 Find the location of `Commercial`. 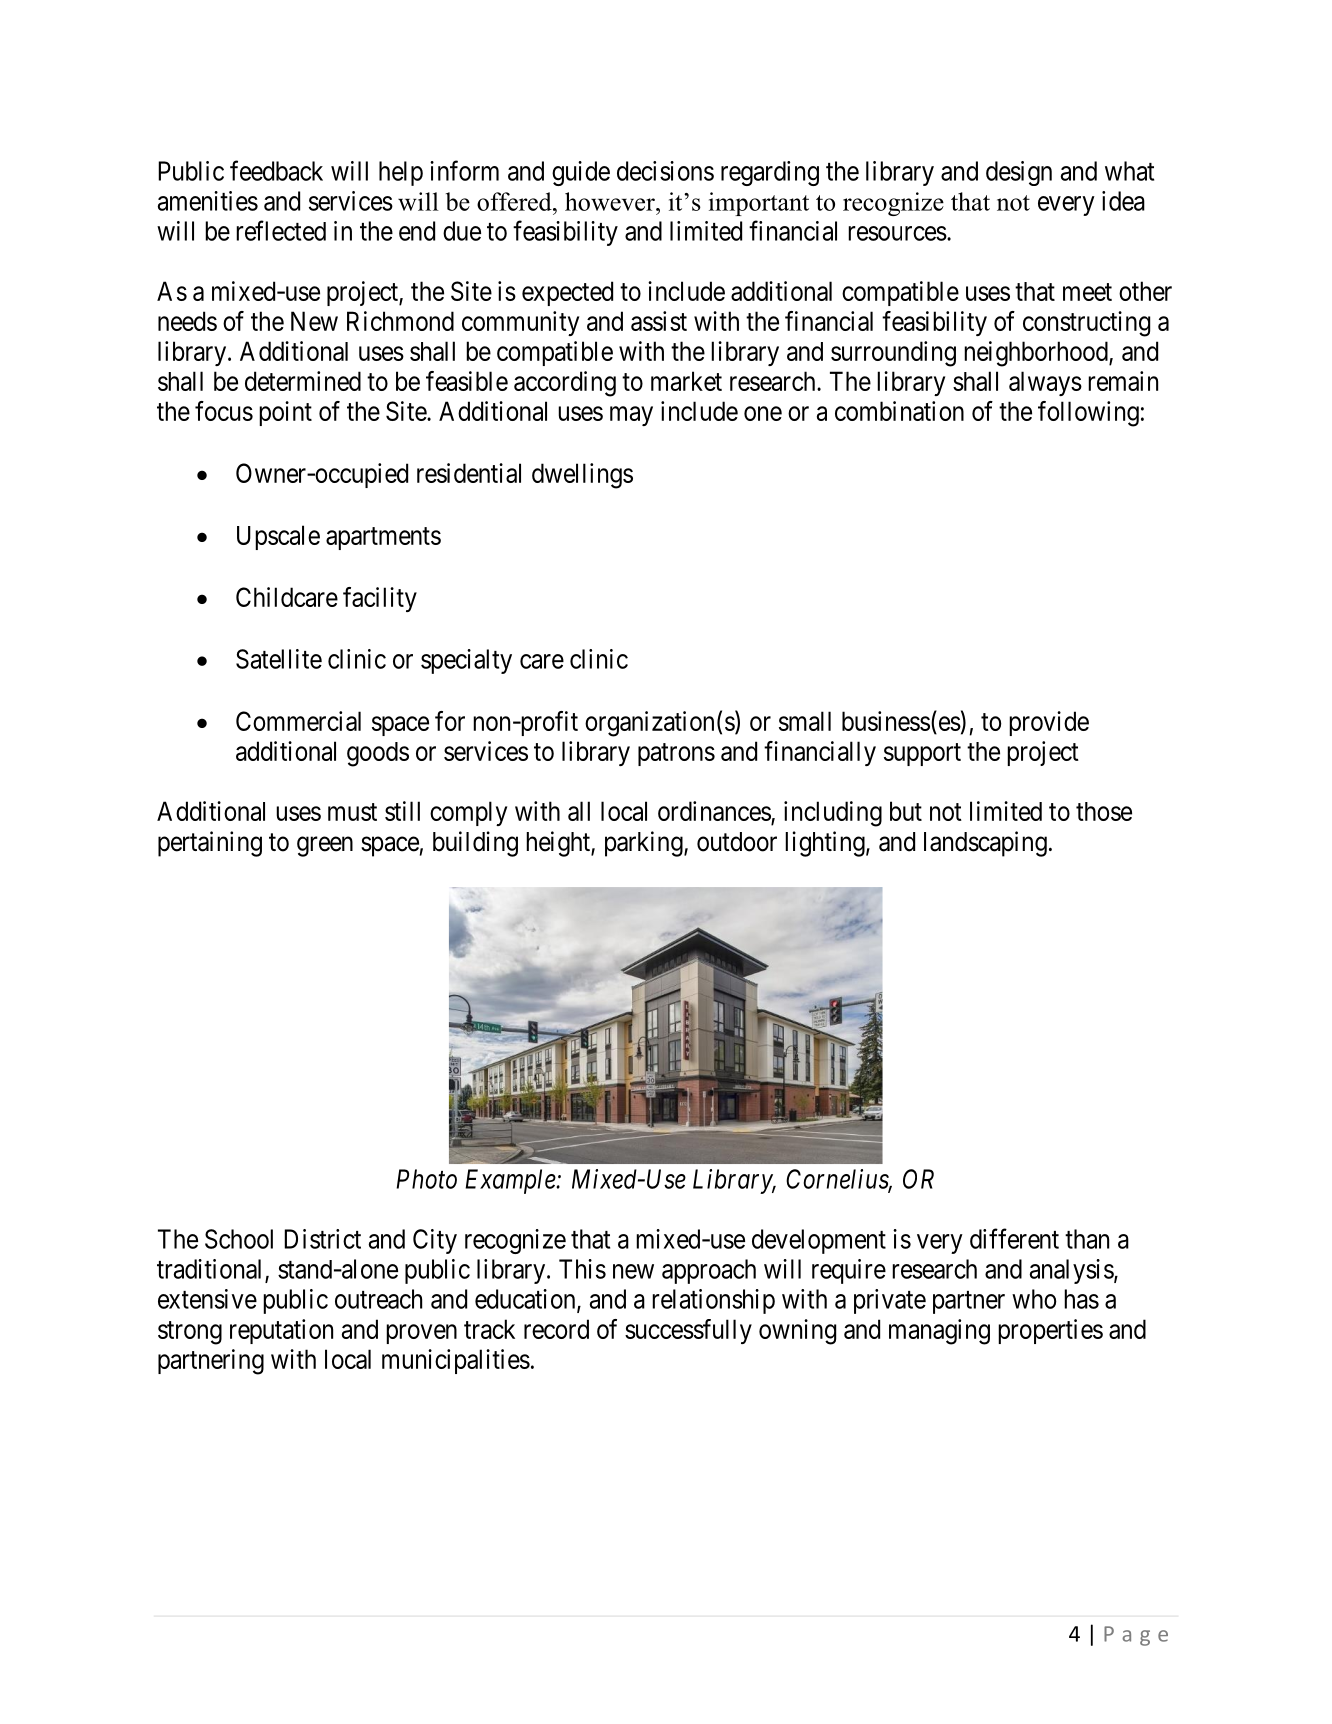

Commercial is located at coordinates (298, 721).
